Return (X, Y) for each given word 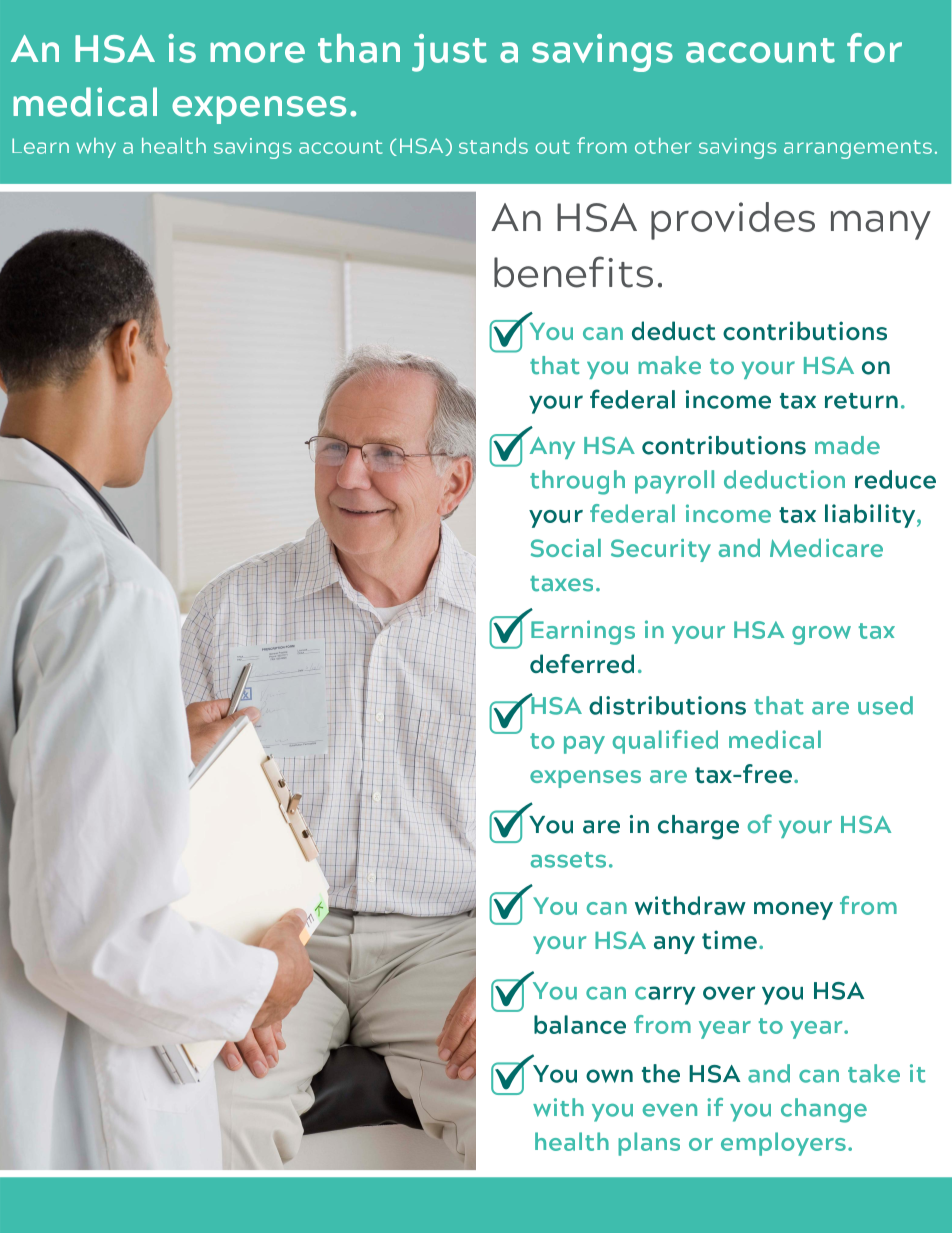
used (885, 705)
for (874, 48)
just (449, 53)
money (793, 911)
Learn (40, 146)
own (609, 1076)
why (96, 148)
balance (580, 1024)
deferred (582, 663)
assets (568, 860)
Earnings (583, 632)
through (577, 482)
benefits (573, 272)
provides (733, 221)
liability (871, 516)
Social (566, 548)
